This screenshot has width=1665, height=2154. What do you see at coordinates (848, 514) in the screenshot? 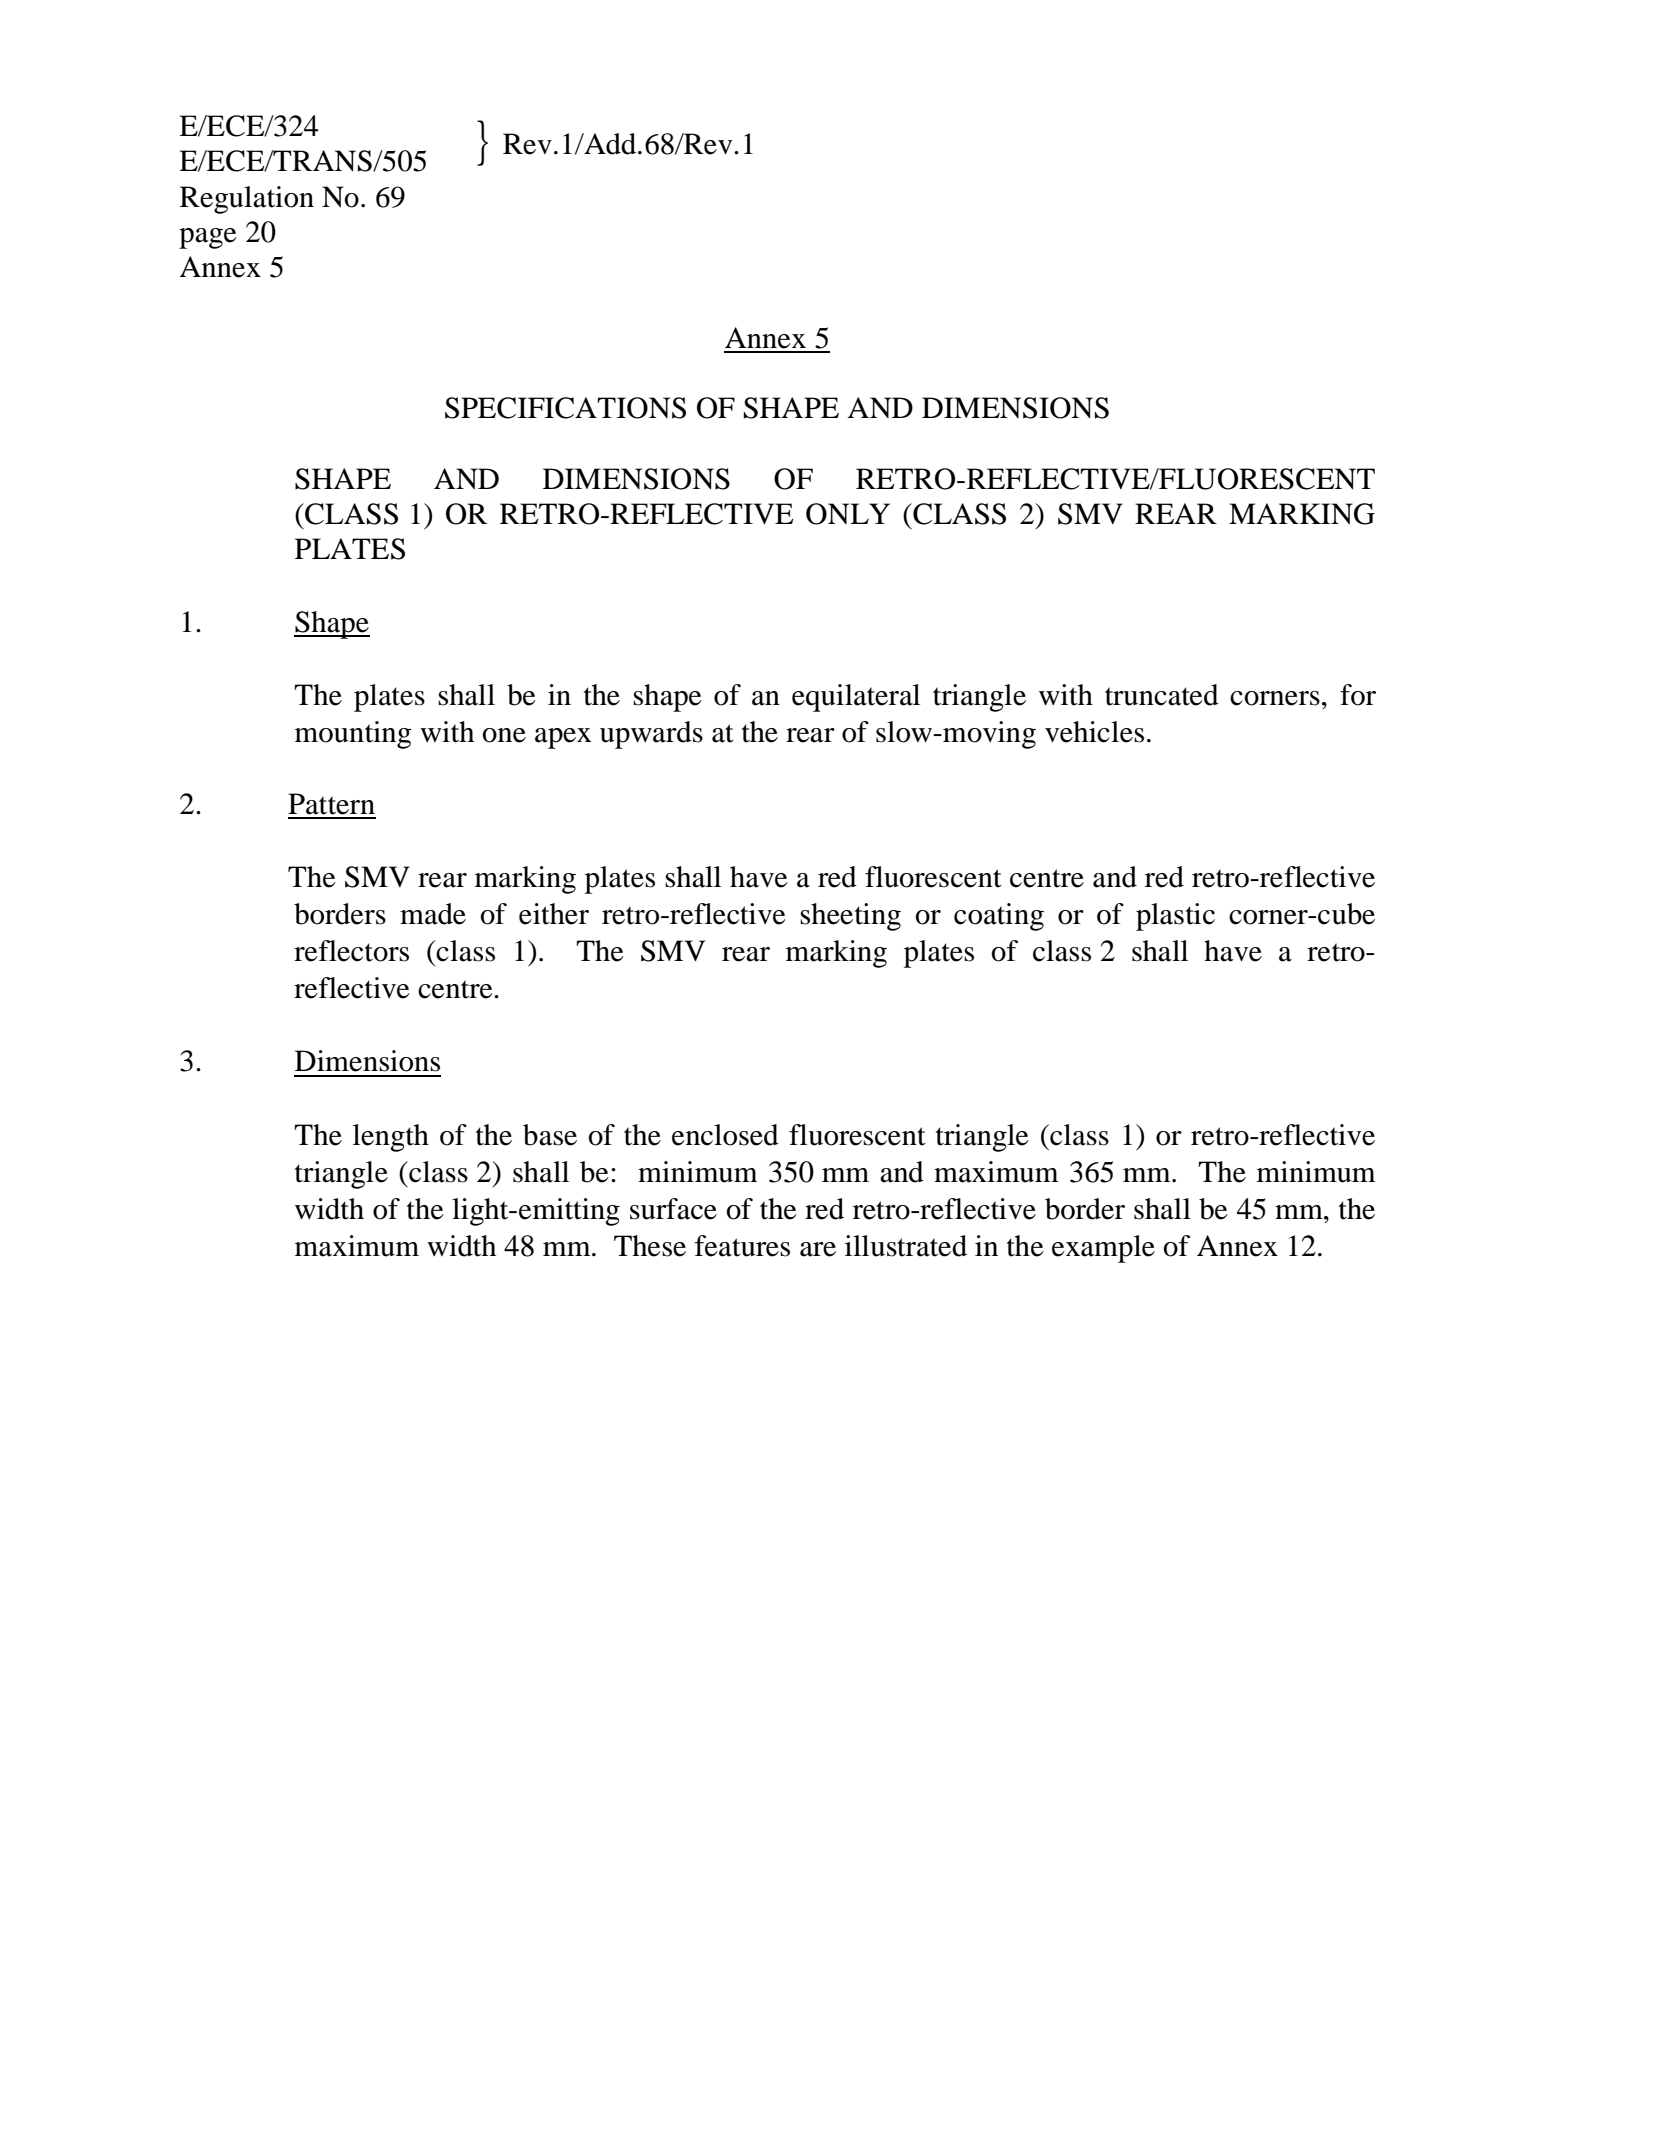
I see `ONLY` at bounding box center [848, 514].
